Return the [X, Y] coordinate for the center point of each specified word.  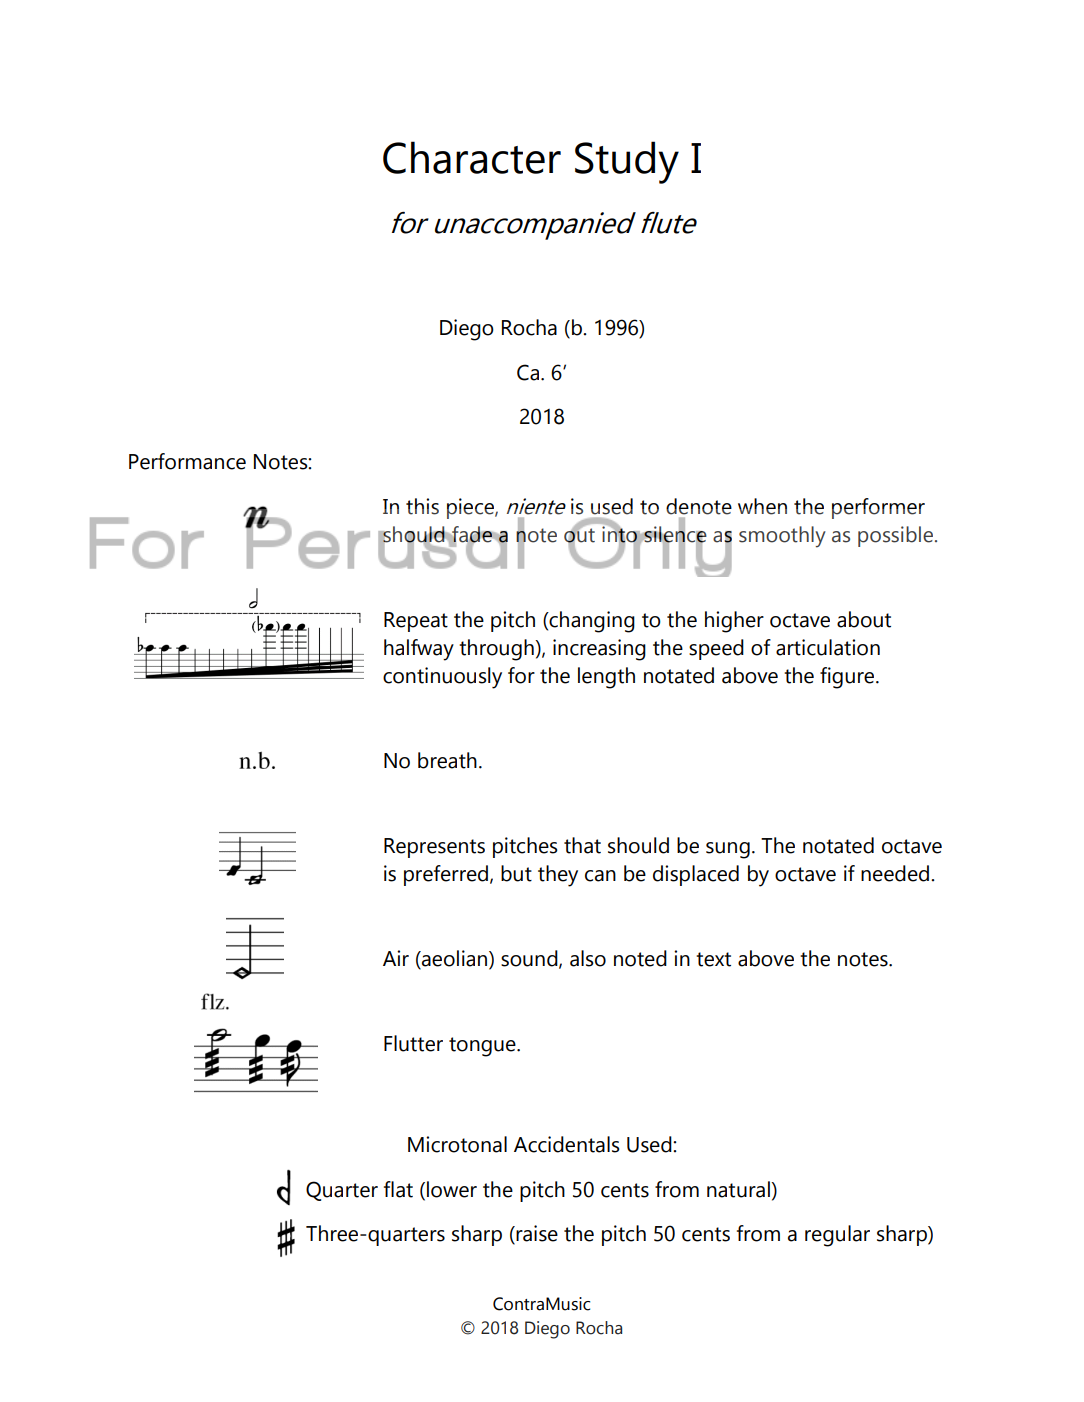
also [588, 958]
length [606, 678]
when [762, 506]
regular [837, 1236]
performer [878, 508]
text [713, 959]
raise [536, 1234]
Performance [187, 461]
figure [848, 678]
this [422, 506]
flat [398, 1189]
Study [627, 162]
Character [472, 157]
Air [396, 958]
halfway [419, 650]
